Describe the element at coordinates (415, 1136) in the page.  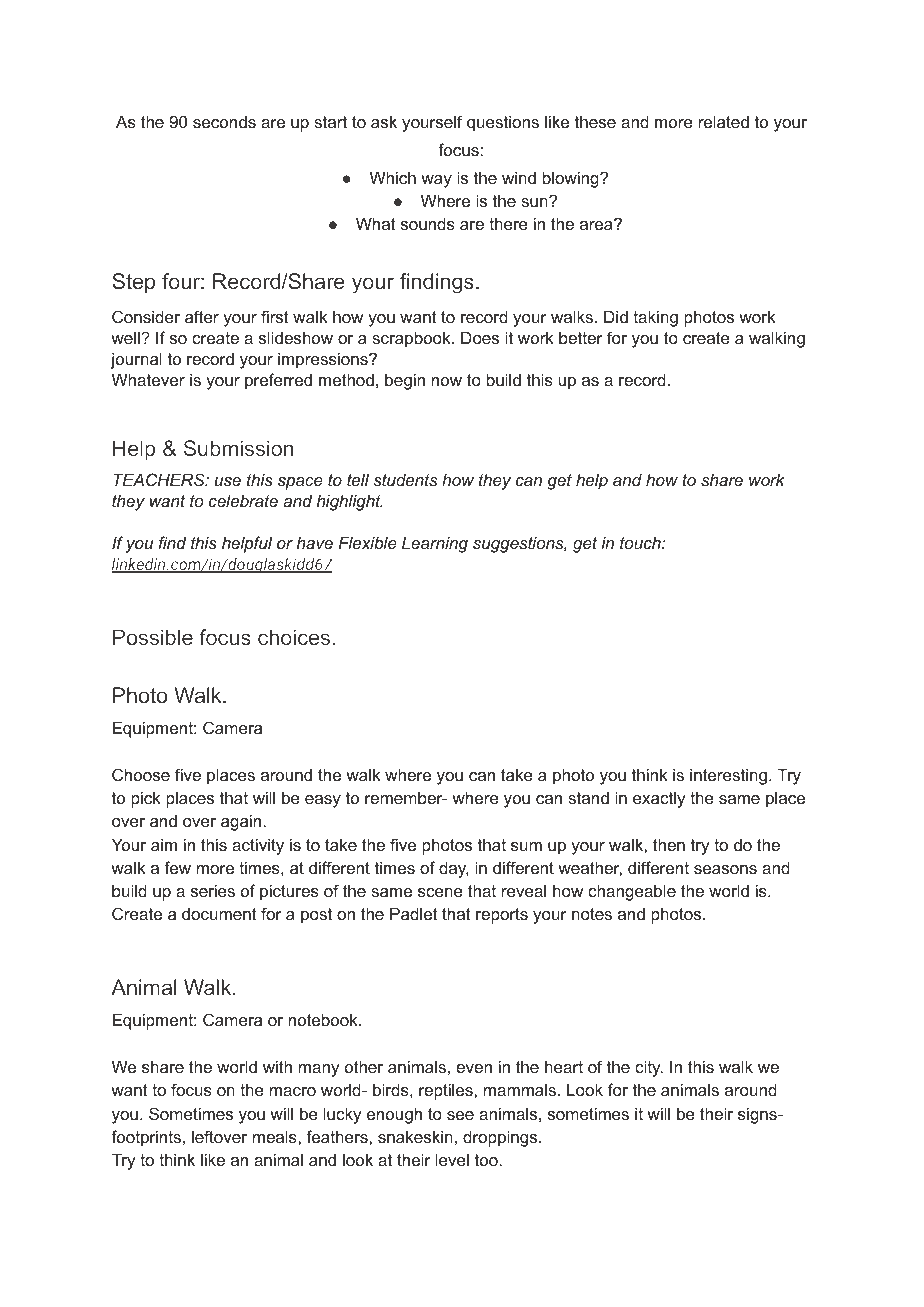
I see `snakeskin` at that location.
